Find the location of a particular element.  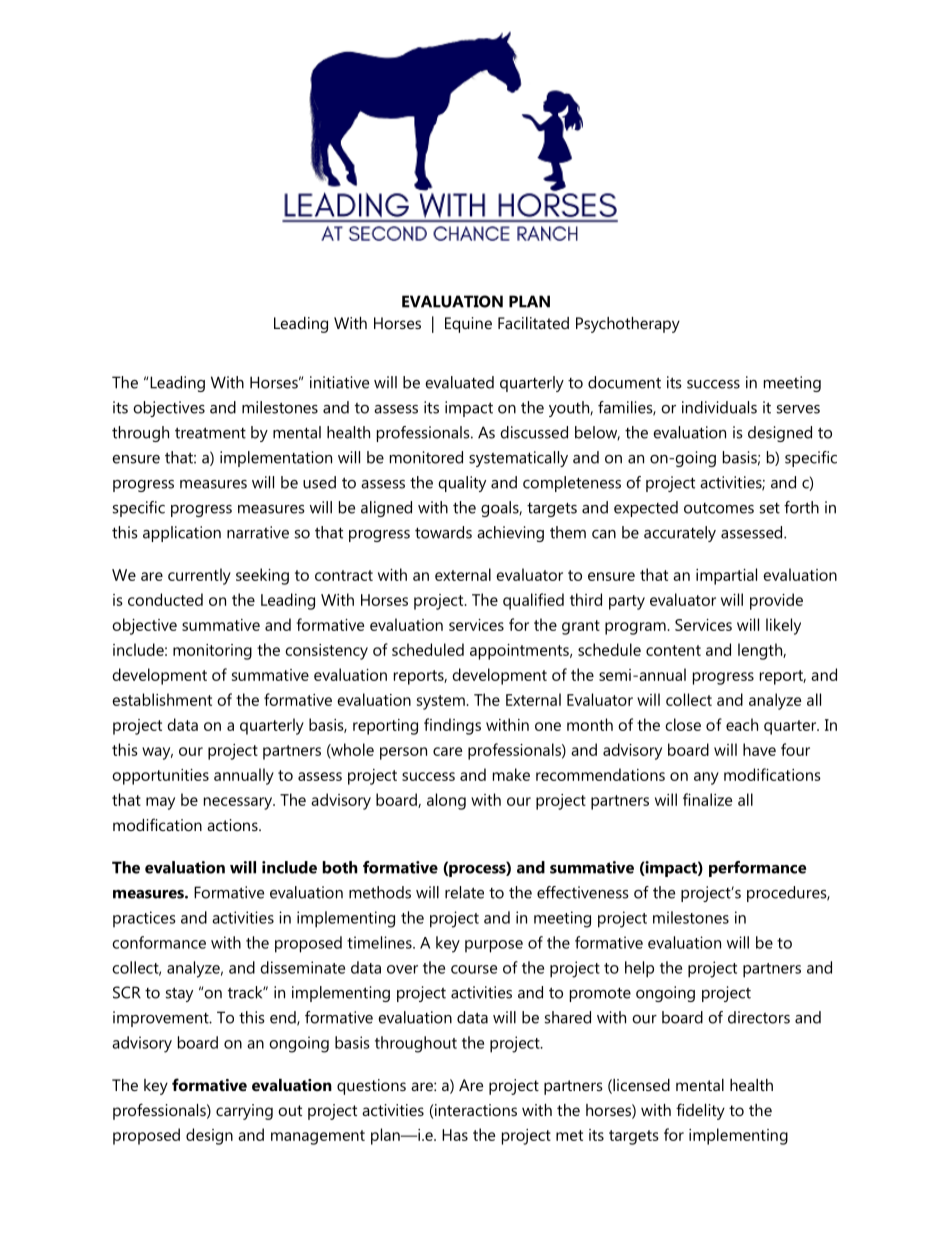

treatment is located at coordinates (210, 433).
